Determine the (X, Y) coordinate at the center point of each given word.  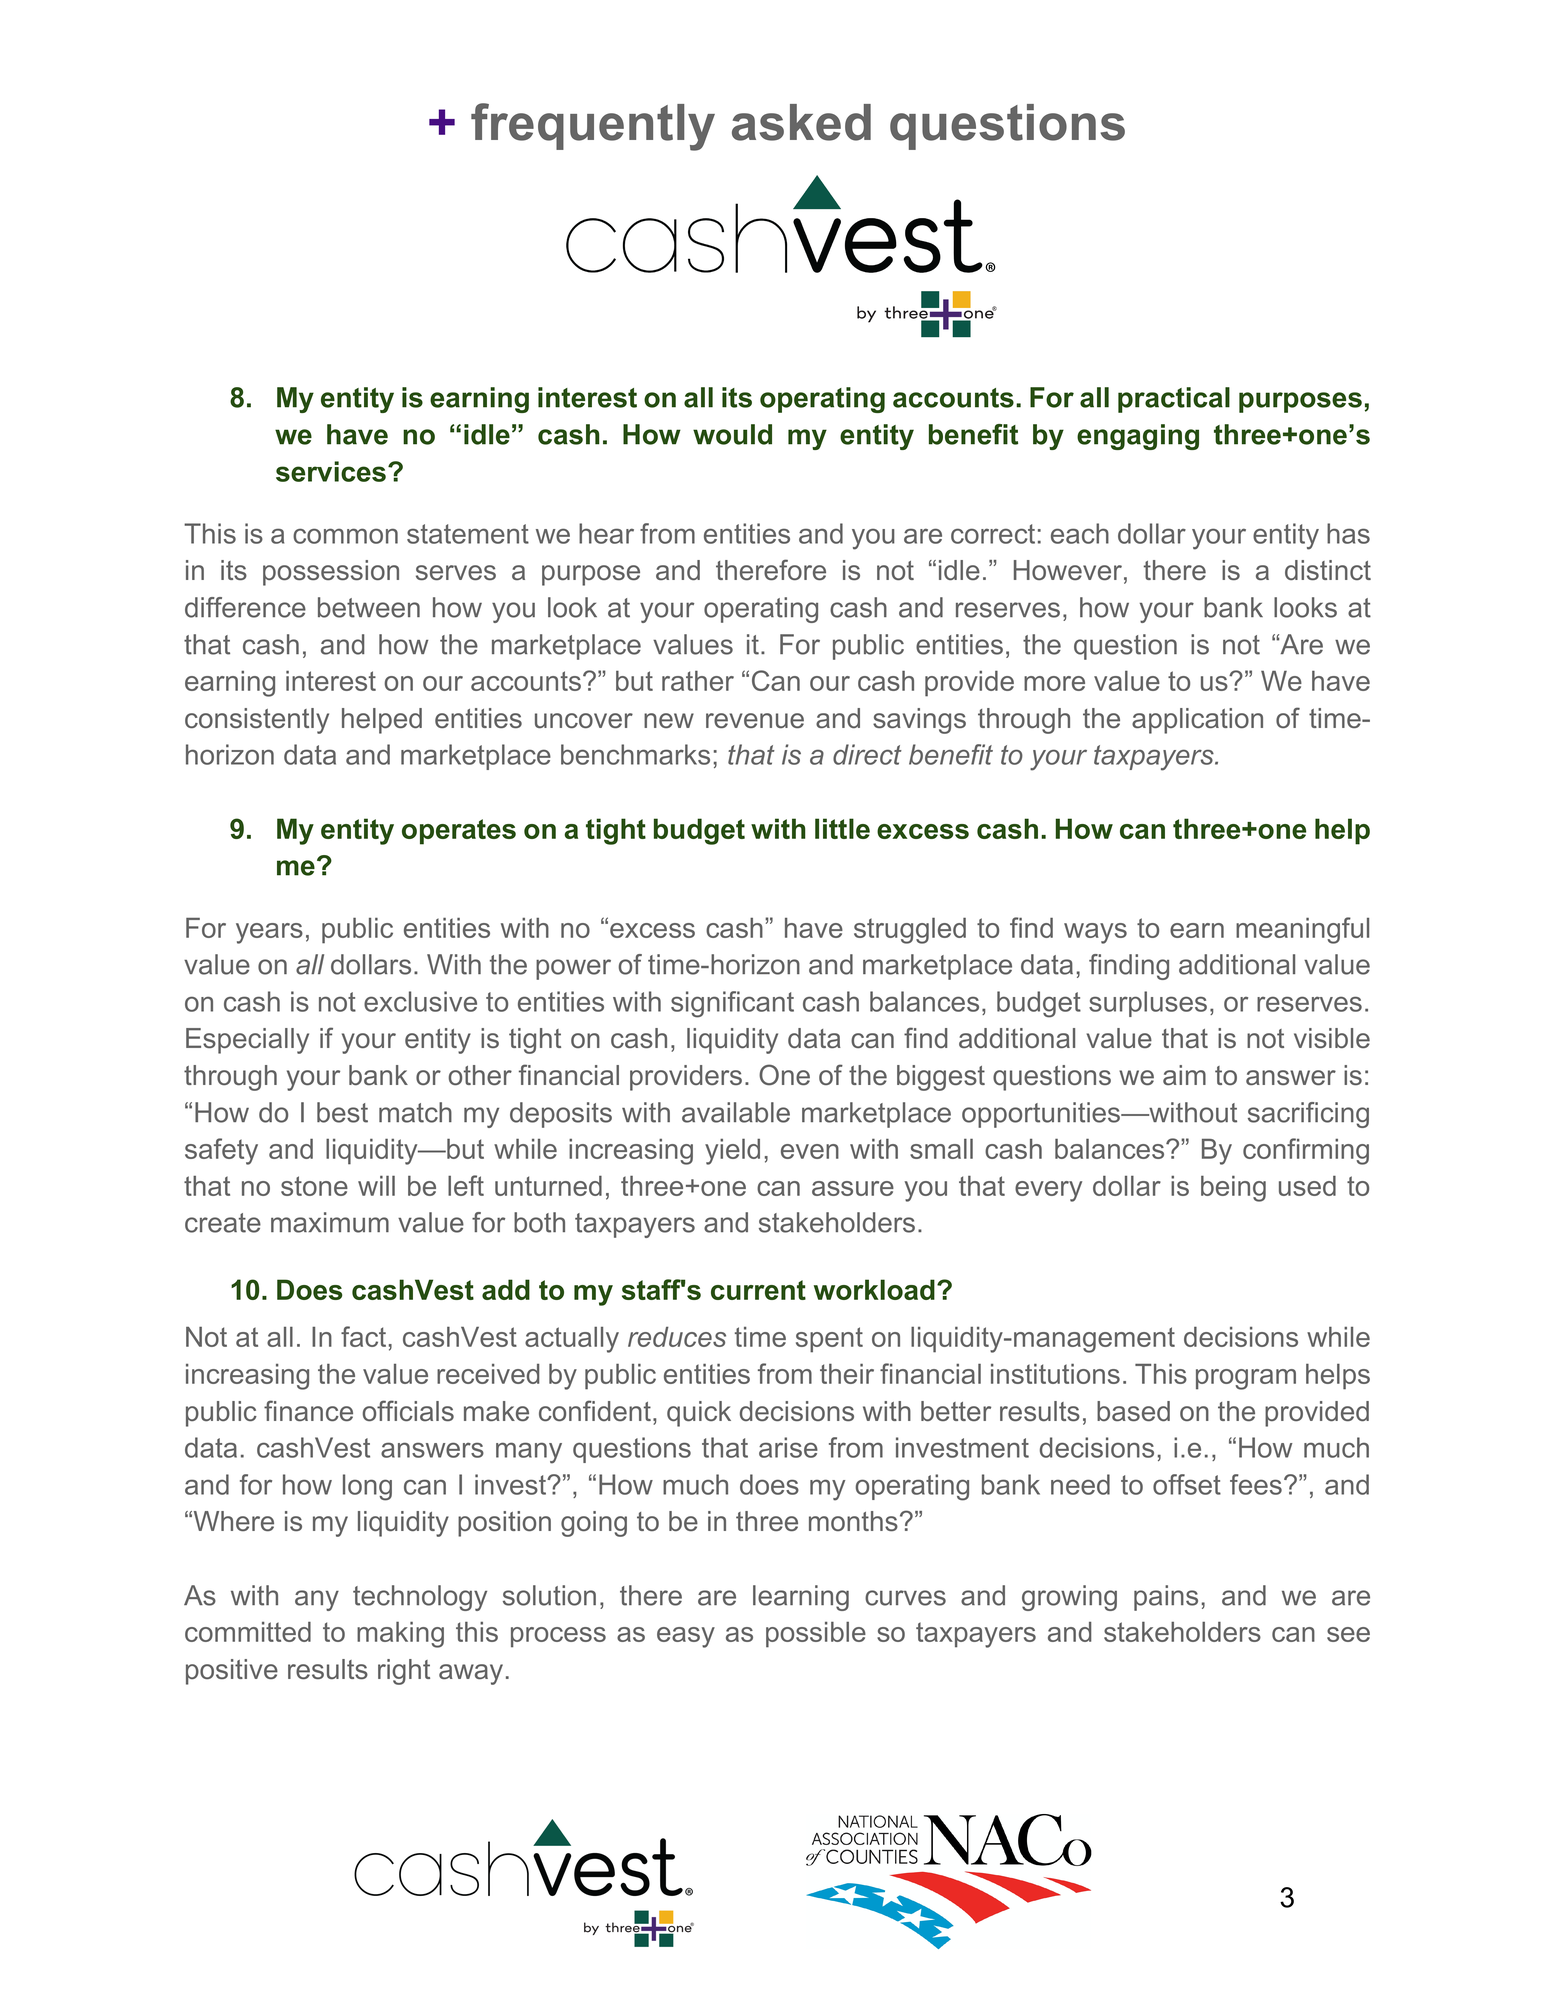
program (1246, 1379)
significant (732, 1004)
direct (867, 754)
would (732, 434)
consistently (257, 721)
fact (363, 1336)
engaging (1138, 437)
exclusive (420, 1001)
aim (1184, 1075)
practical (1174, 400)
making (400, 1634)
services (331, 471)
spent (829, 1340)
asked (801, 122)
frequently (593, 127)
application (1197, 721)
